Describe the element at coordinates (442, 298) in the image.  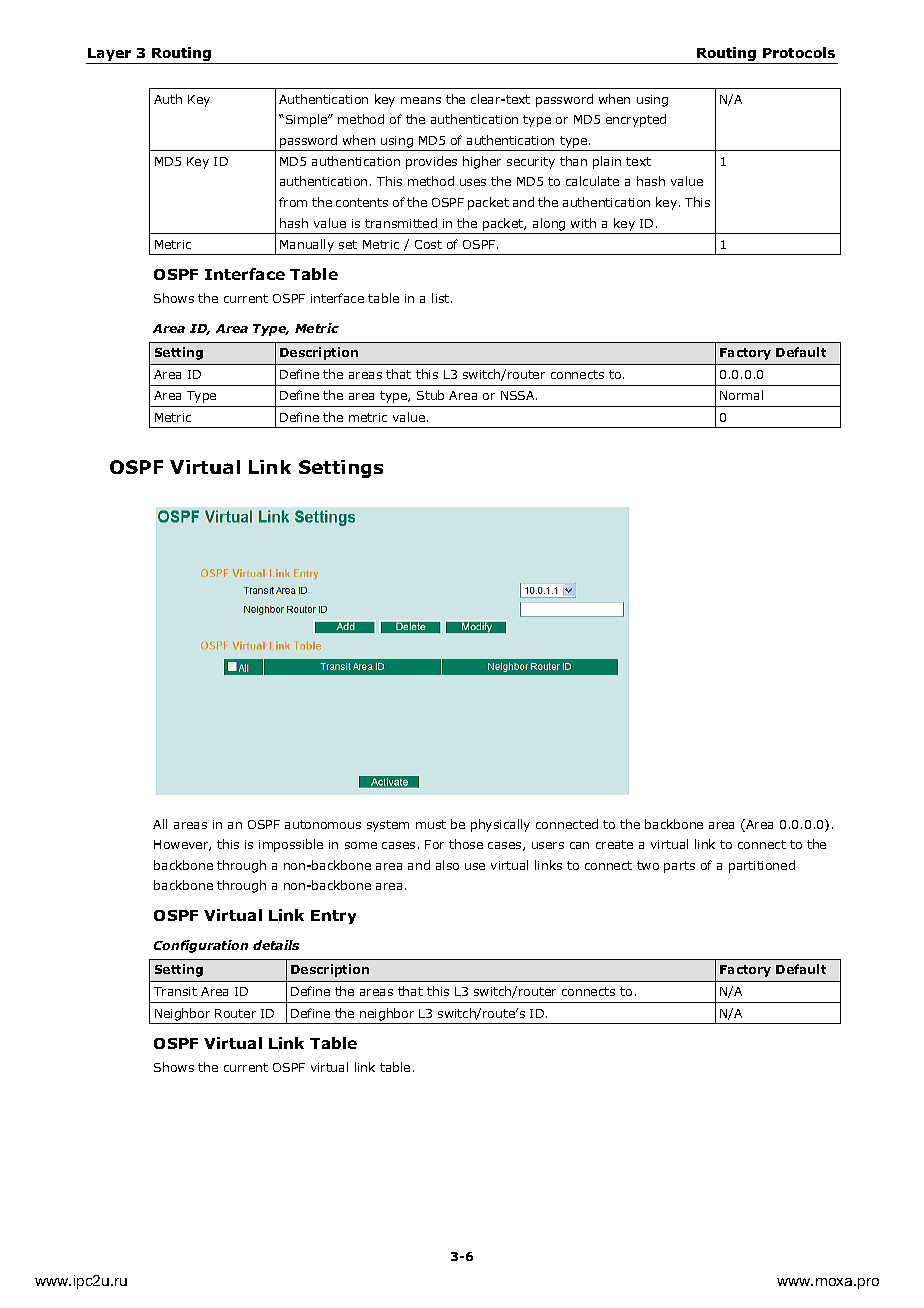
I see `list` at that location.
